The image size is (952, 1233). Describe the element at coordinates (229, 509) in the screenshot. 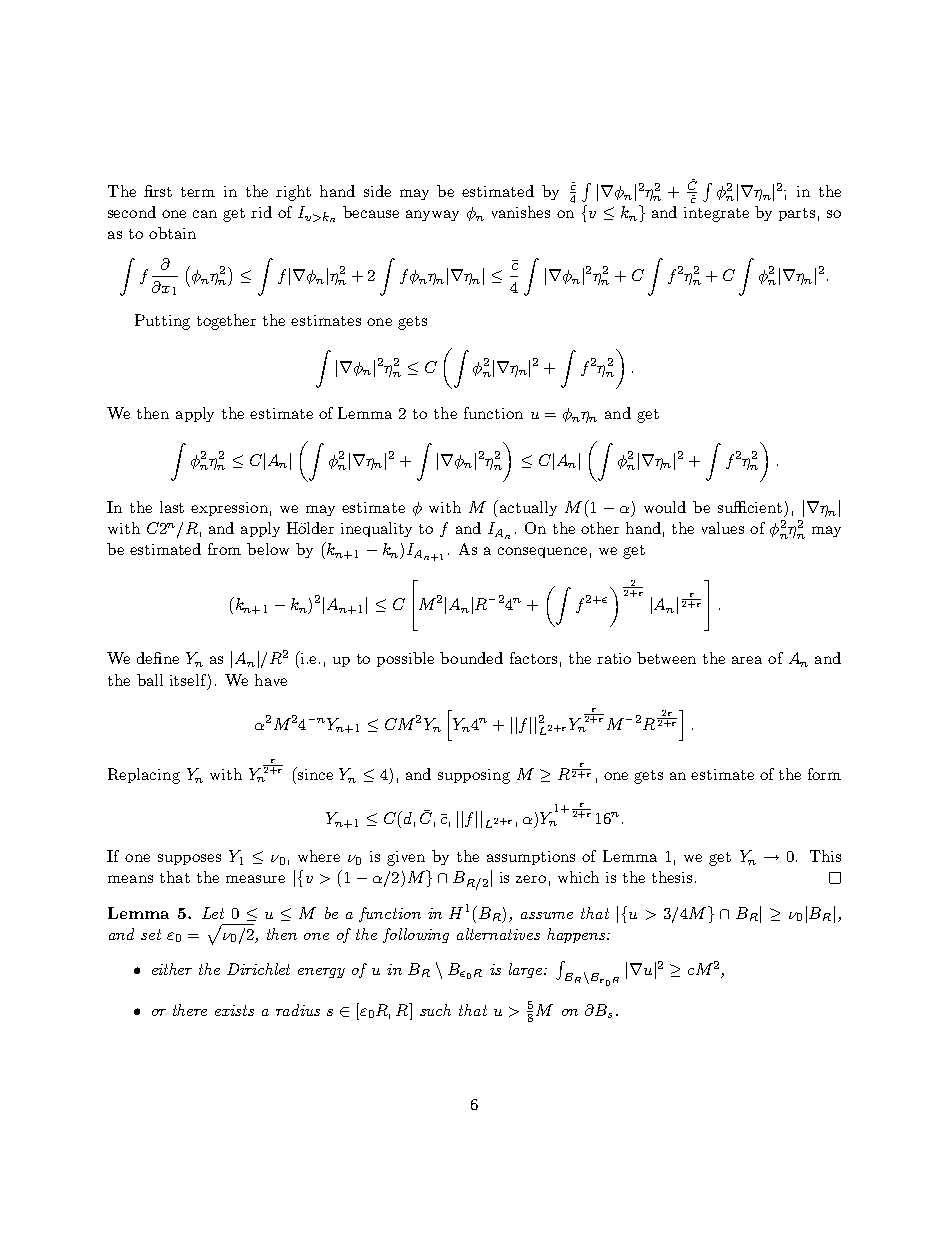

I see `expression` at that location.
